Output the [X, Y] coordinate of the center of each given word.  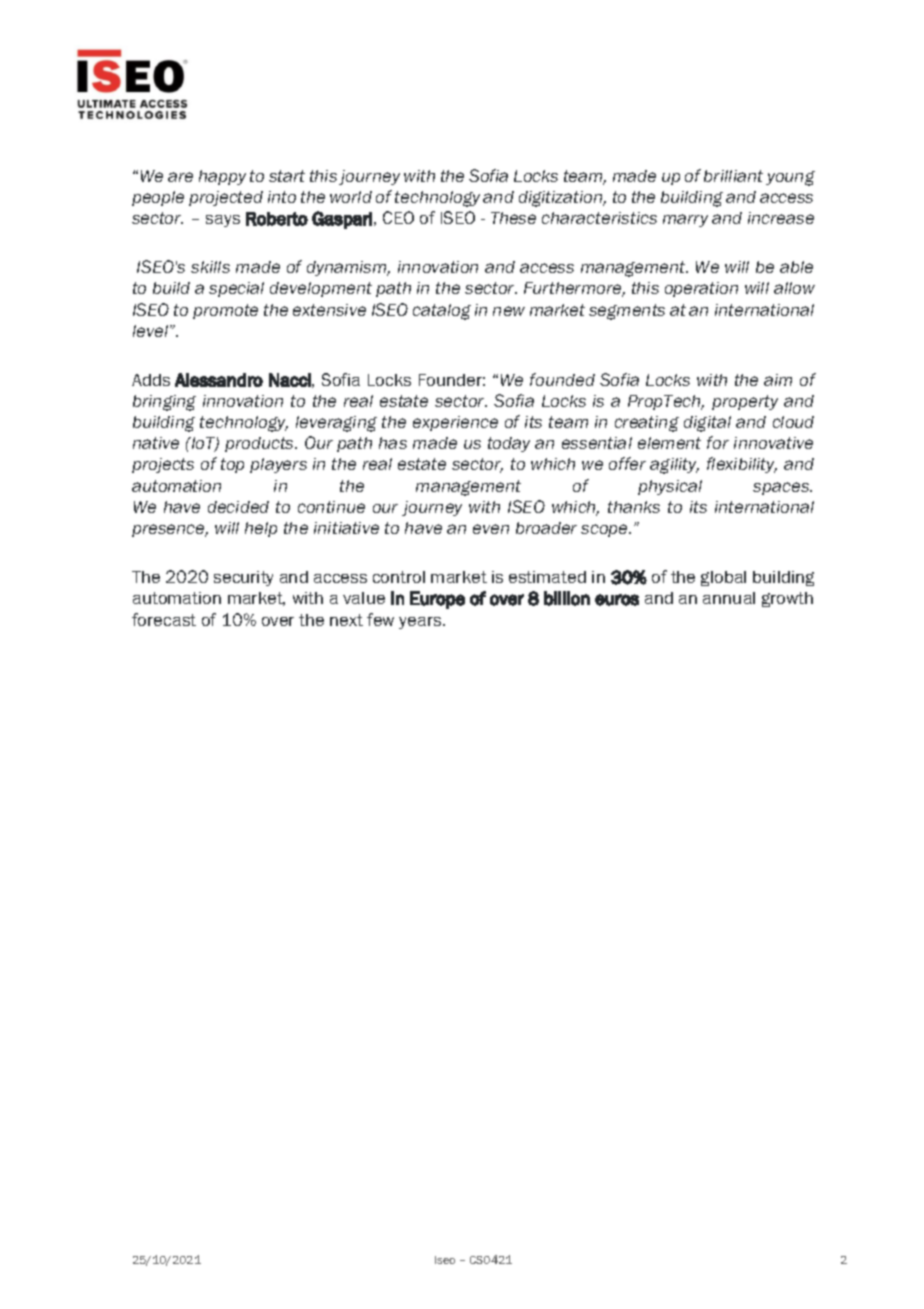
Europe [437, 600]
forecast [164, 619]
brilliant [733, 176]
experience [455, 423]
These [513, 218]
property [745, 402]
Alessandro [219, 380]
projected [226, 198]
